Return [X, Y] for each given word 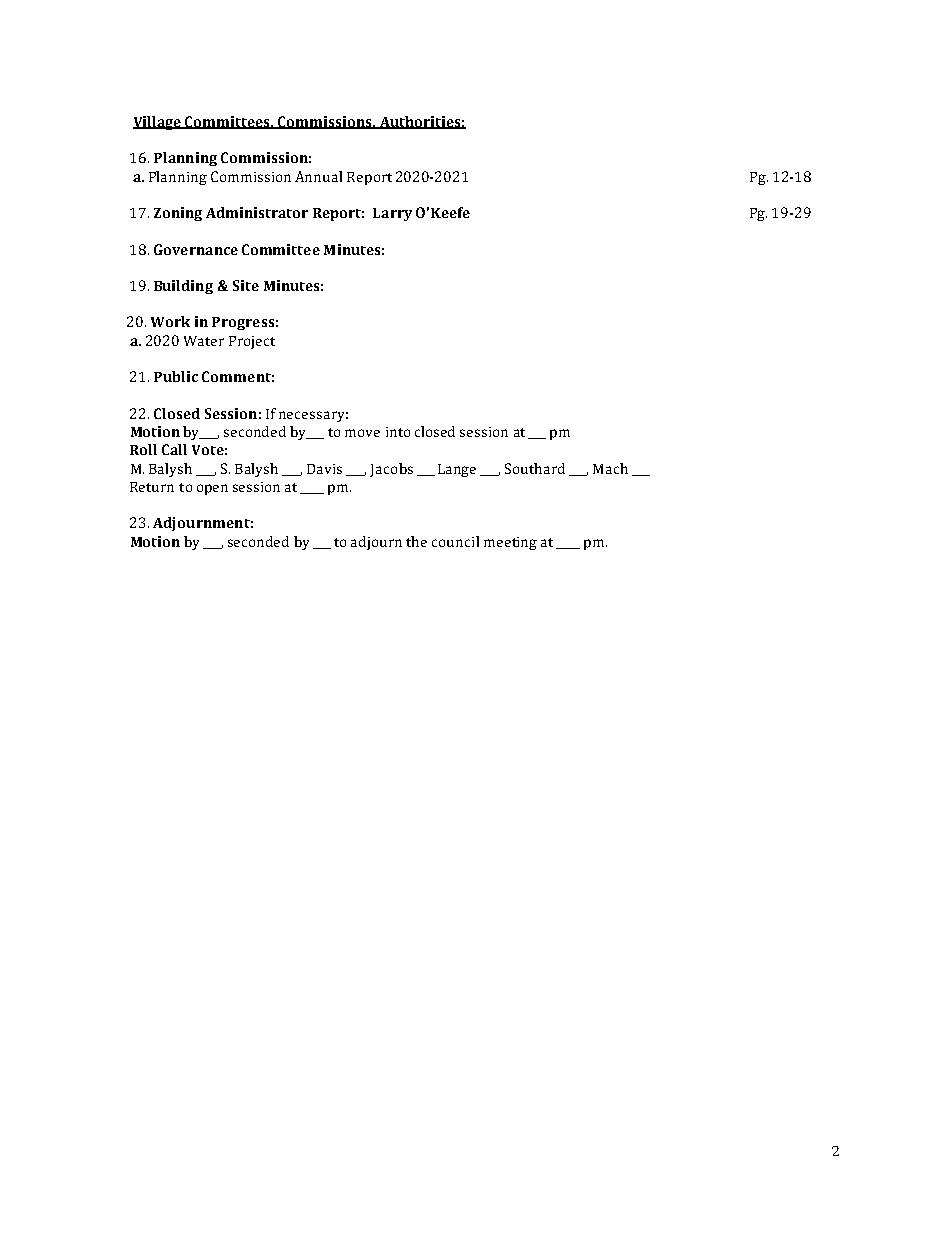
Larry [392, 214]
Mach [610, 468]
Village [158, 123]
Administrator [257, 212]
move [362, 433]
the [416, 541]
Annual [318, 176]
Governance [196, 249]
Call [174, 449]
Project [252, 342]
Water [204, 341]
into [398, 432]
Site [246, 285]
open [212, 489]
